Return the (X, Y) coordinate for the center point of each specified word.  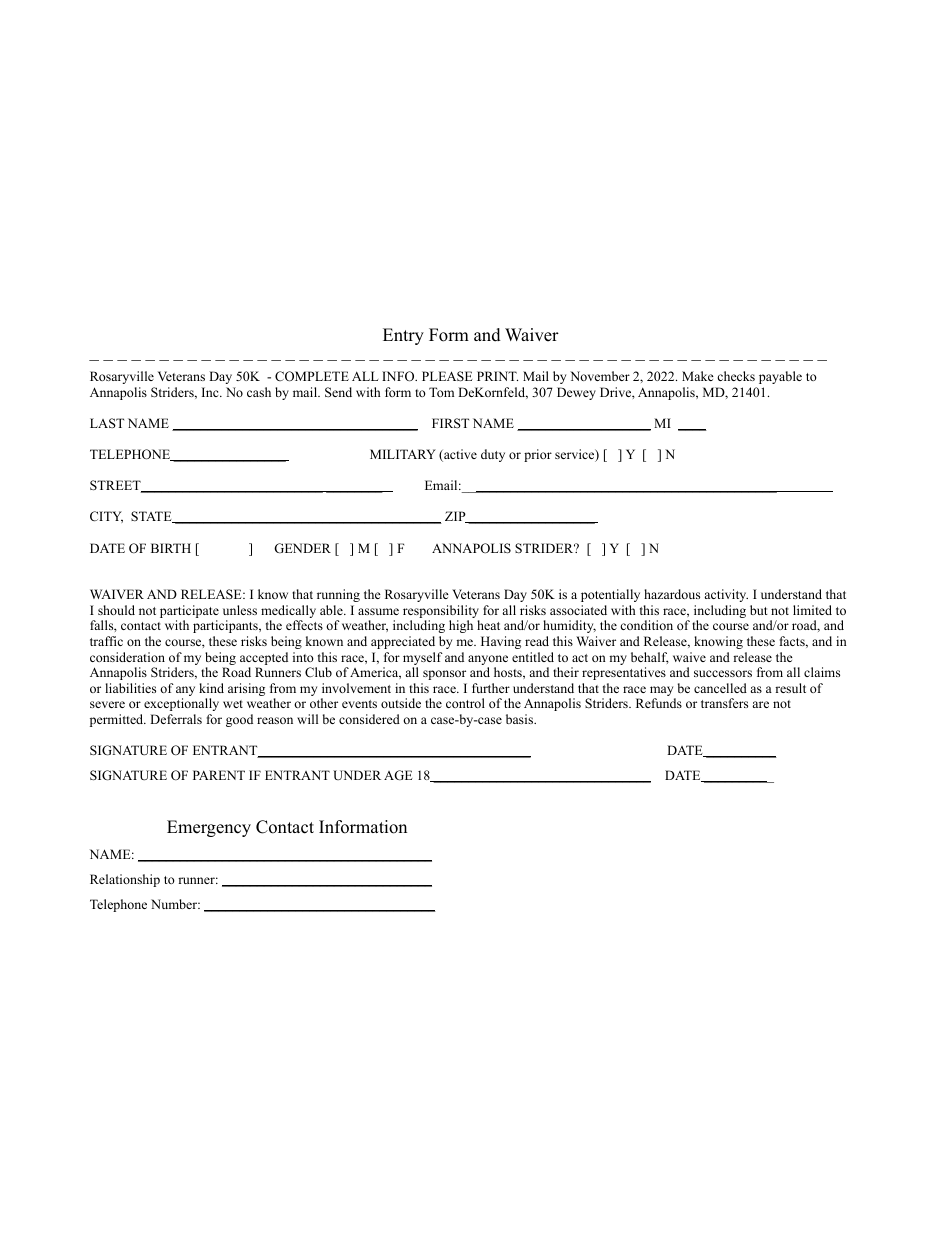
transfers (724, 703)
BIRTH (171, 548)
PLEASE (447, 376)
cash (259, 392)
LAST (107, 423)
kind (211, 688)
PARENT (219, 775)
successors (723, 673)
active (459, 455)
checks (736, 376)
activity (726, 595)
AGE (398, 775)
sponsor (444, 675)
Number (175, 904)
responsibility (441, 613)
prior (538, 455)
